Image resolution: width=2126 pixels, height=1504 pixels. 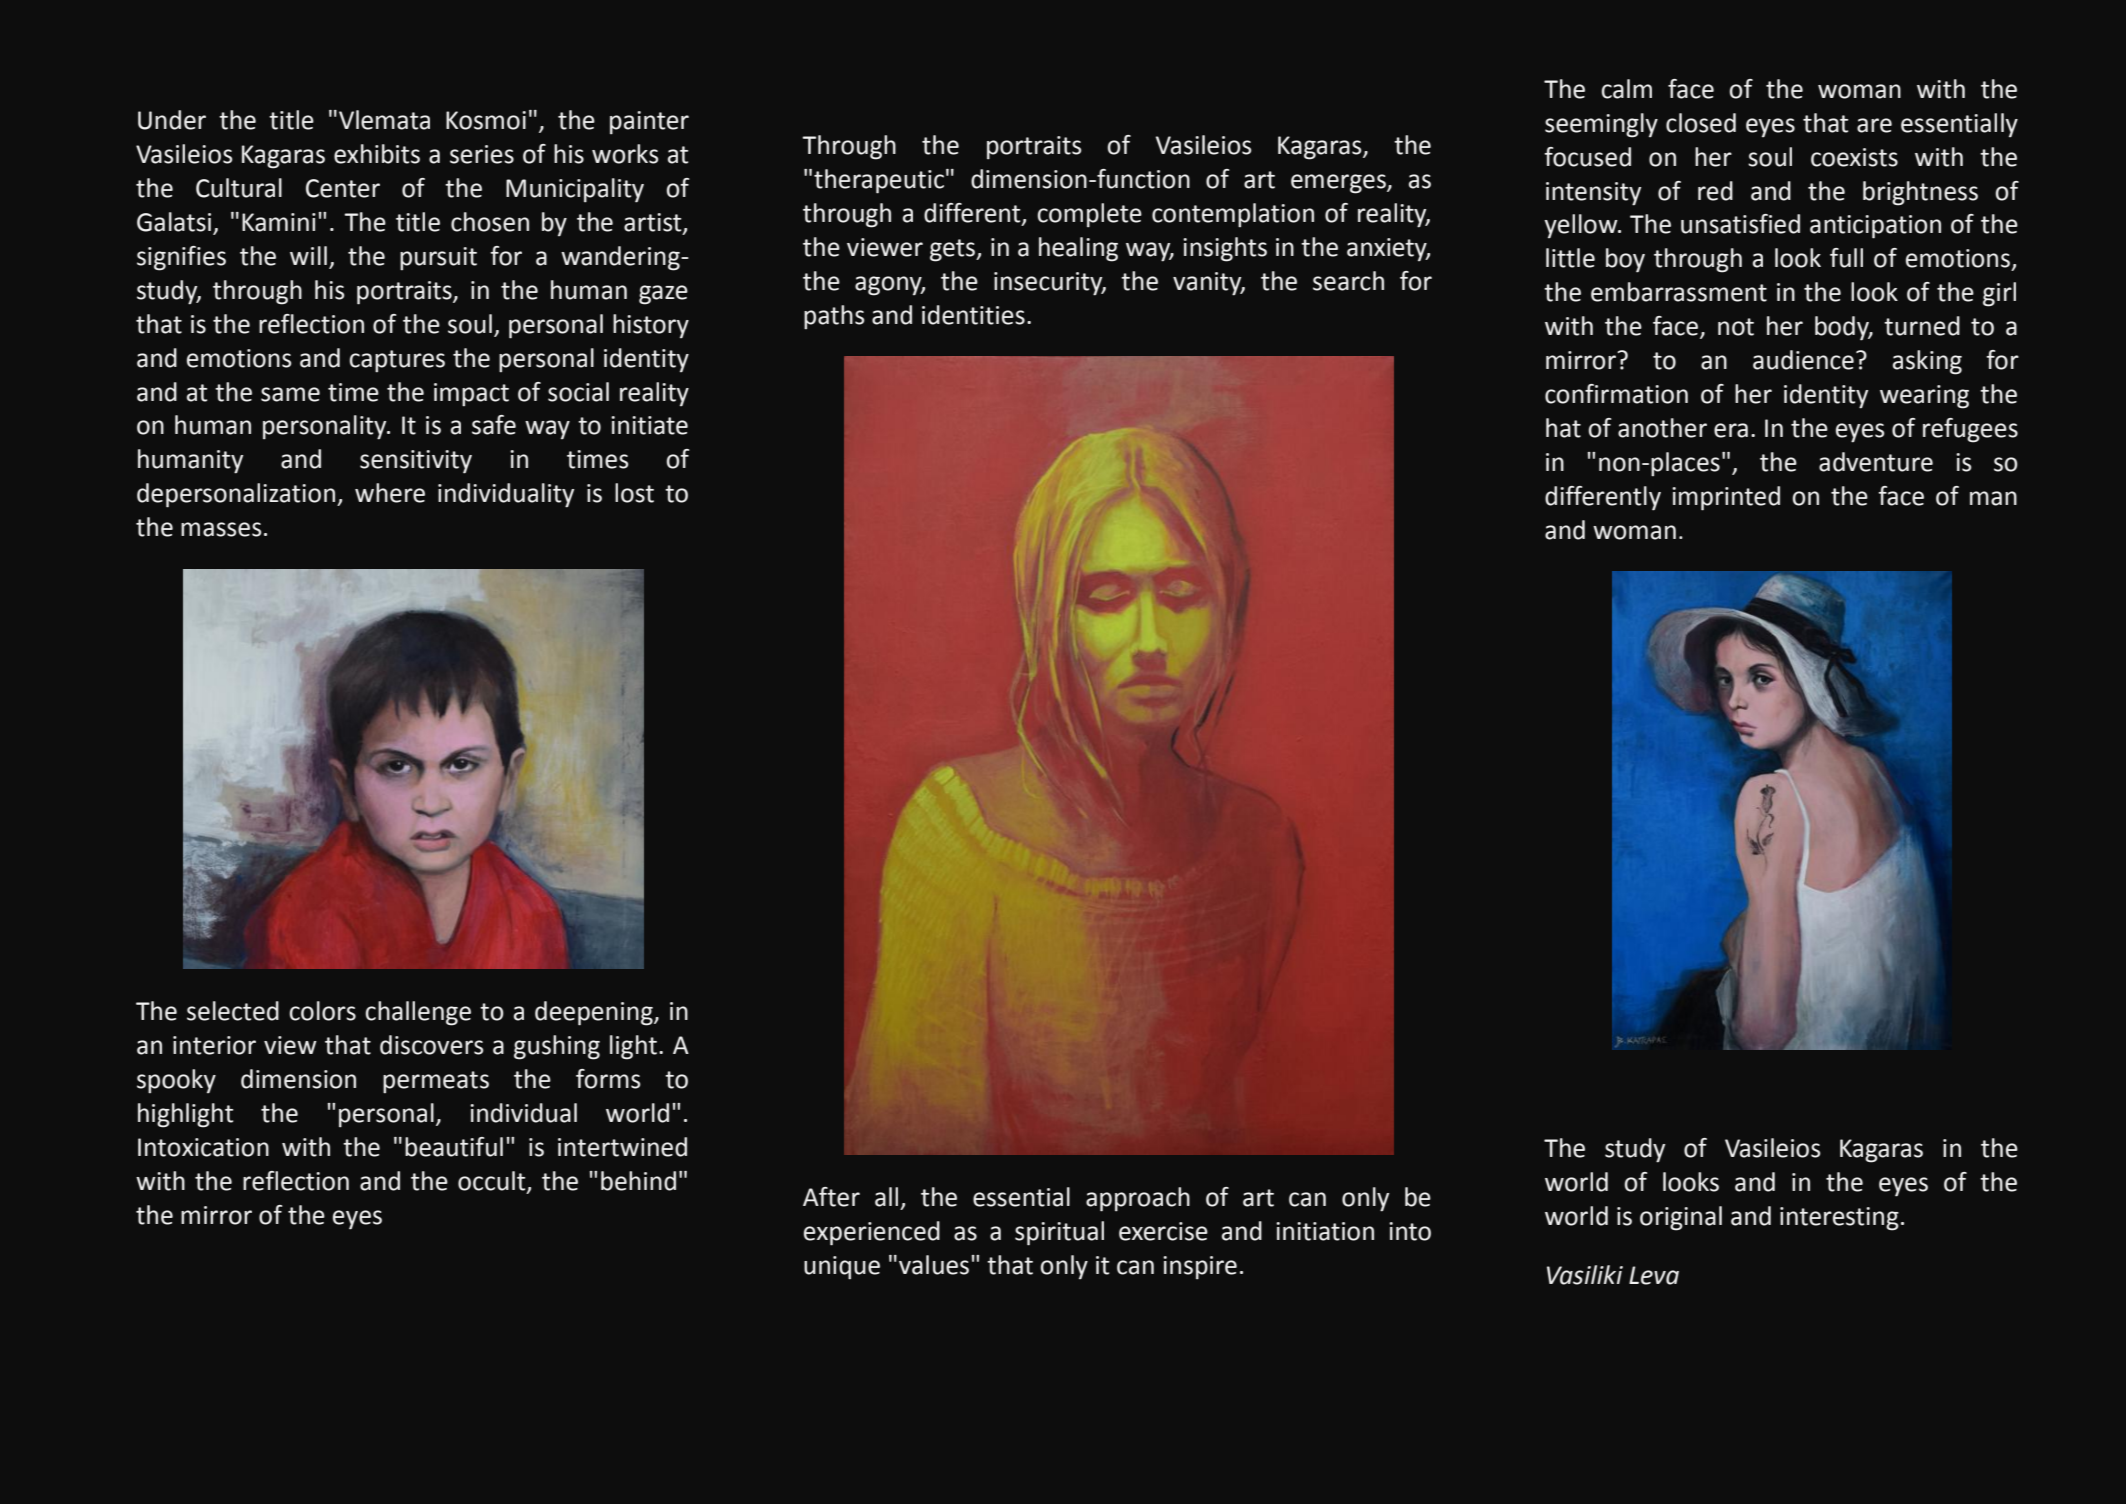 What do you see at coordinates (1726, 498) in the screenshot?
I see `imprinted` at bounding box center [1726, 498].
